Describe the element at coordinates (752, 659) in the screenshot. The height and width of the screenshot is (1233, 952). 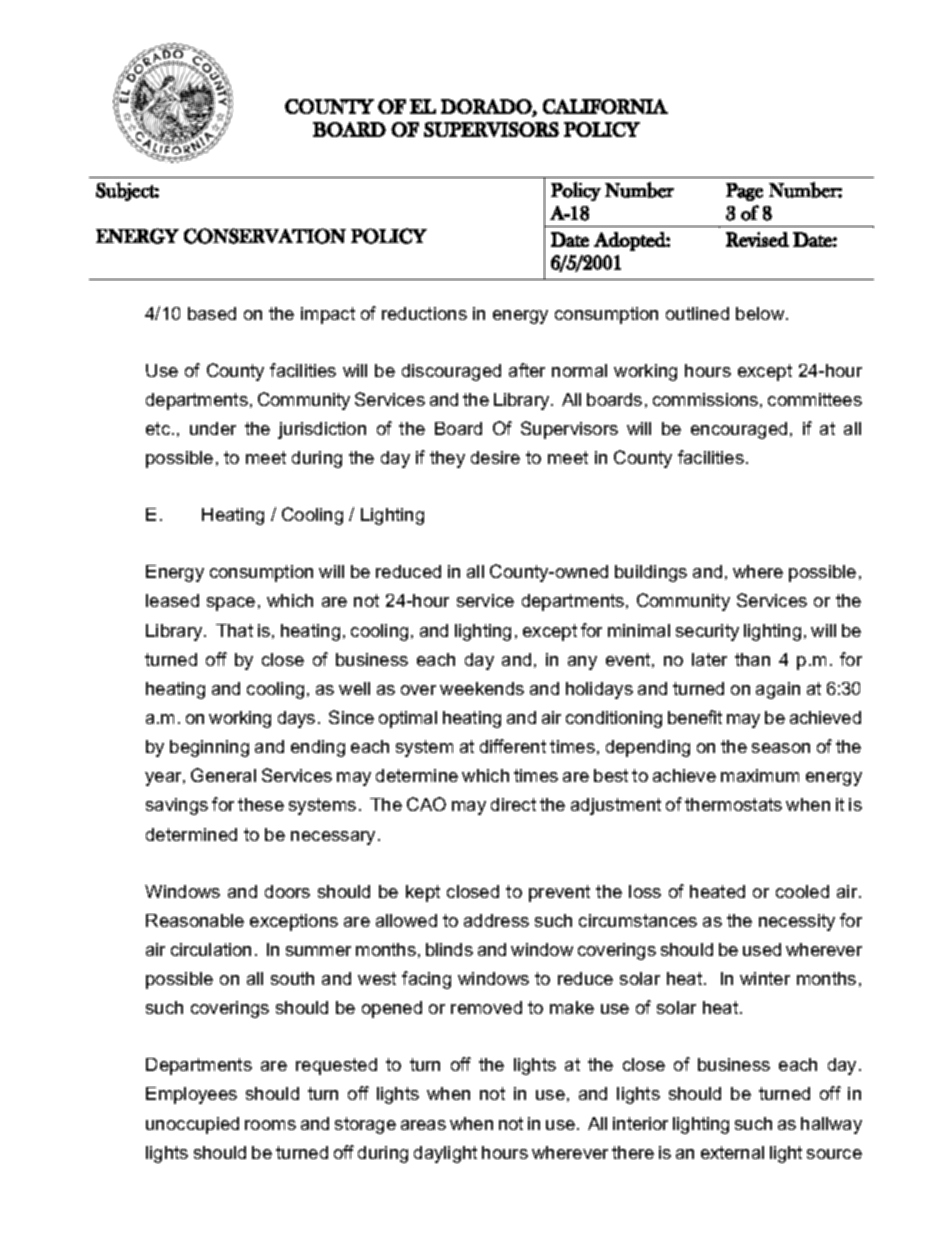
I see `than` at that location.
